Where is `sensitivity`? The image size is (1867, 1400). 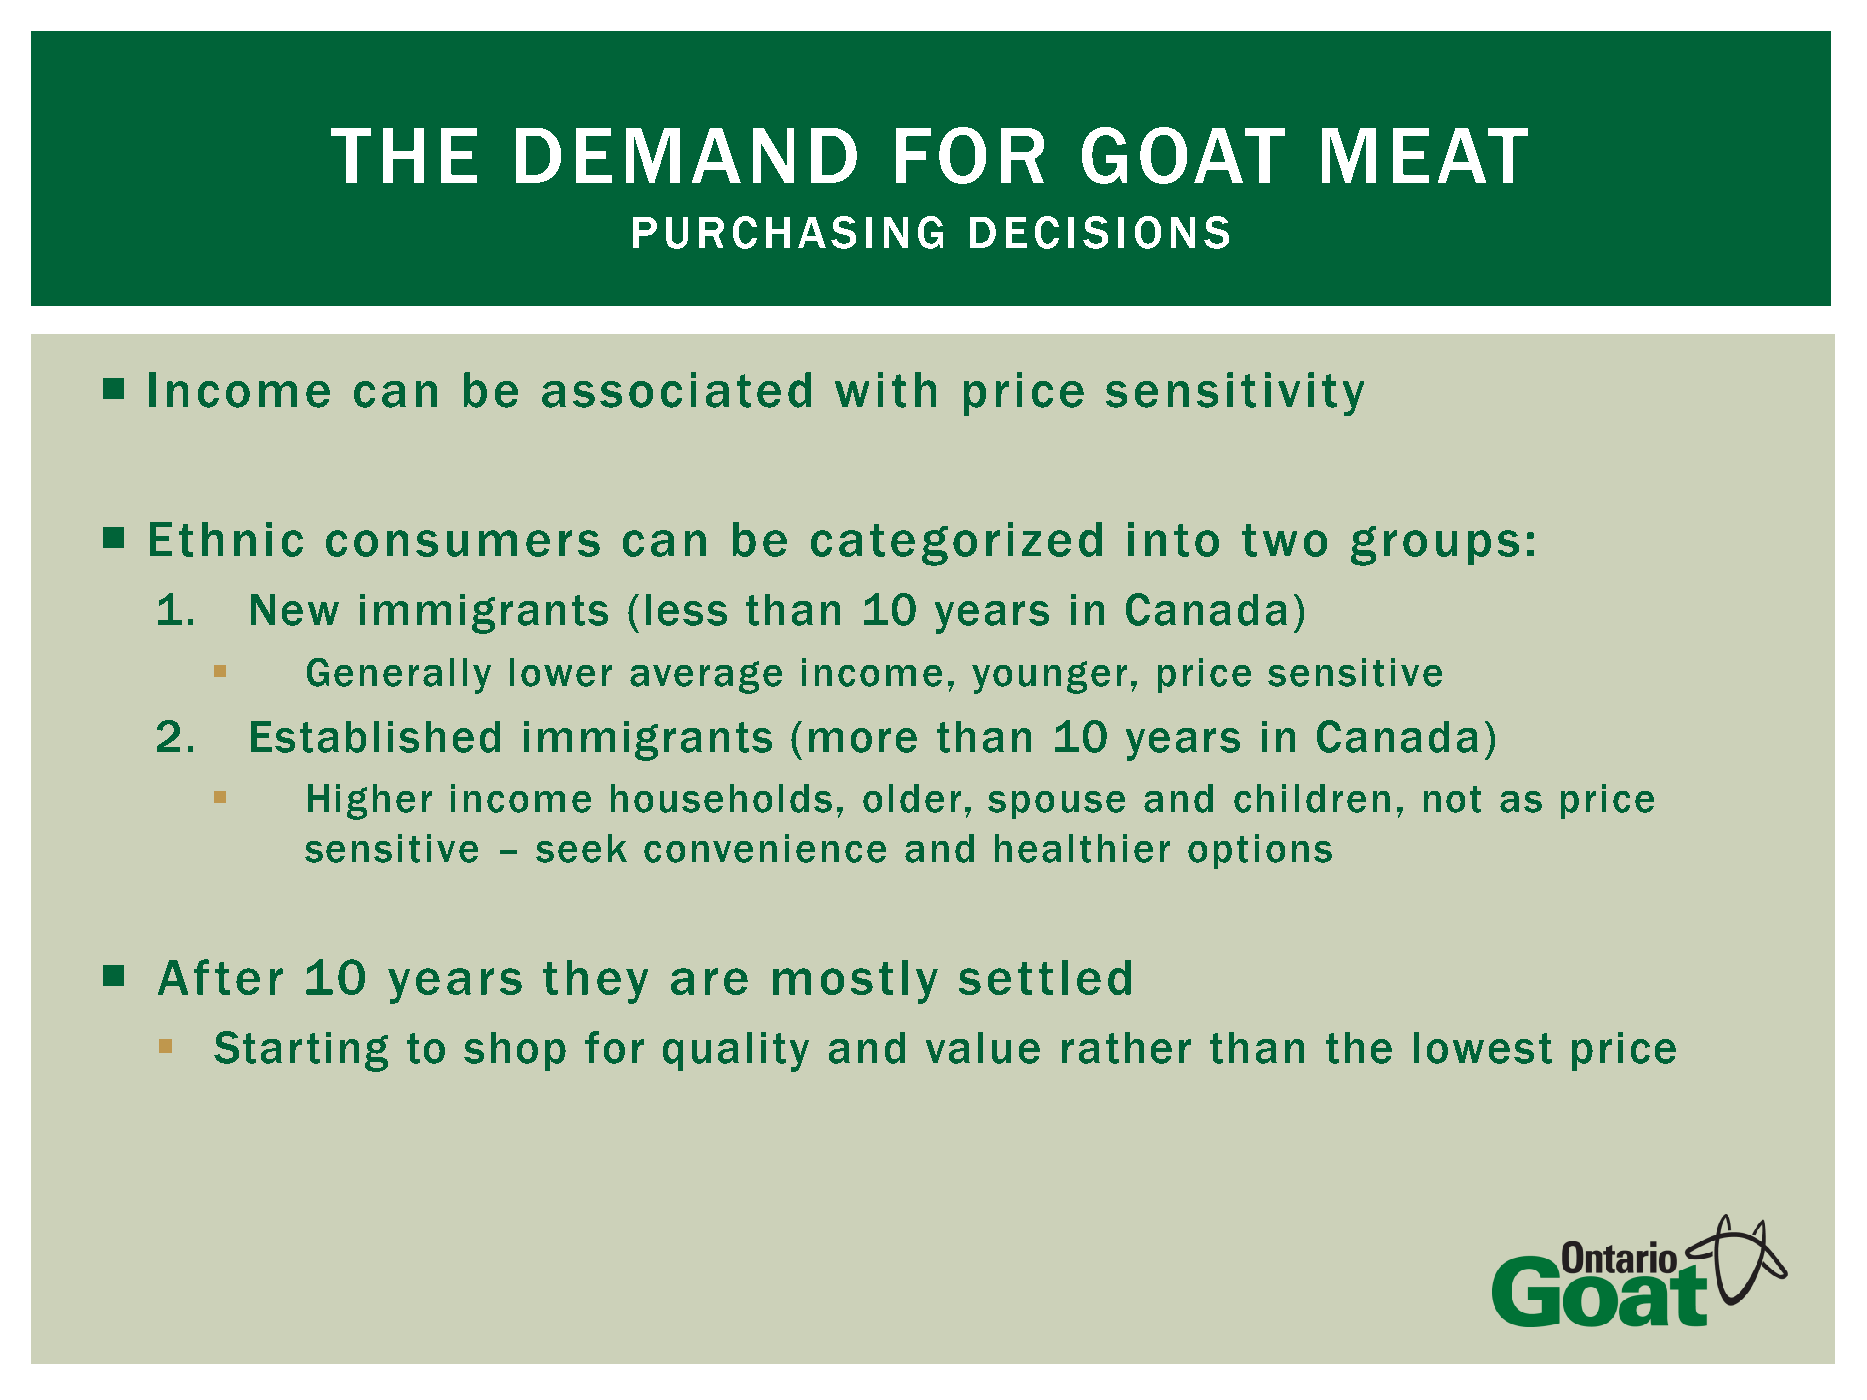
sensitivity is located at coordinates (1235, 394).
